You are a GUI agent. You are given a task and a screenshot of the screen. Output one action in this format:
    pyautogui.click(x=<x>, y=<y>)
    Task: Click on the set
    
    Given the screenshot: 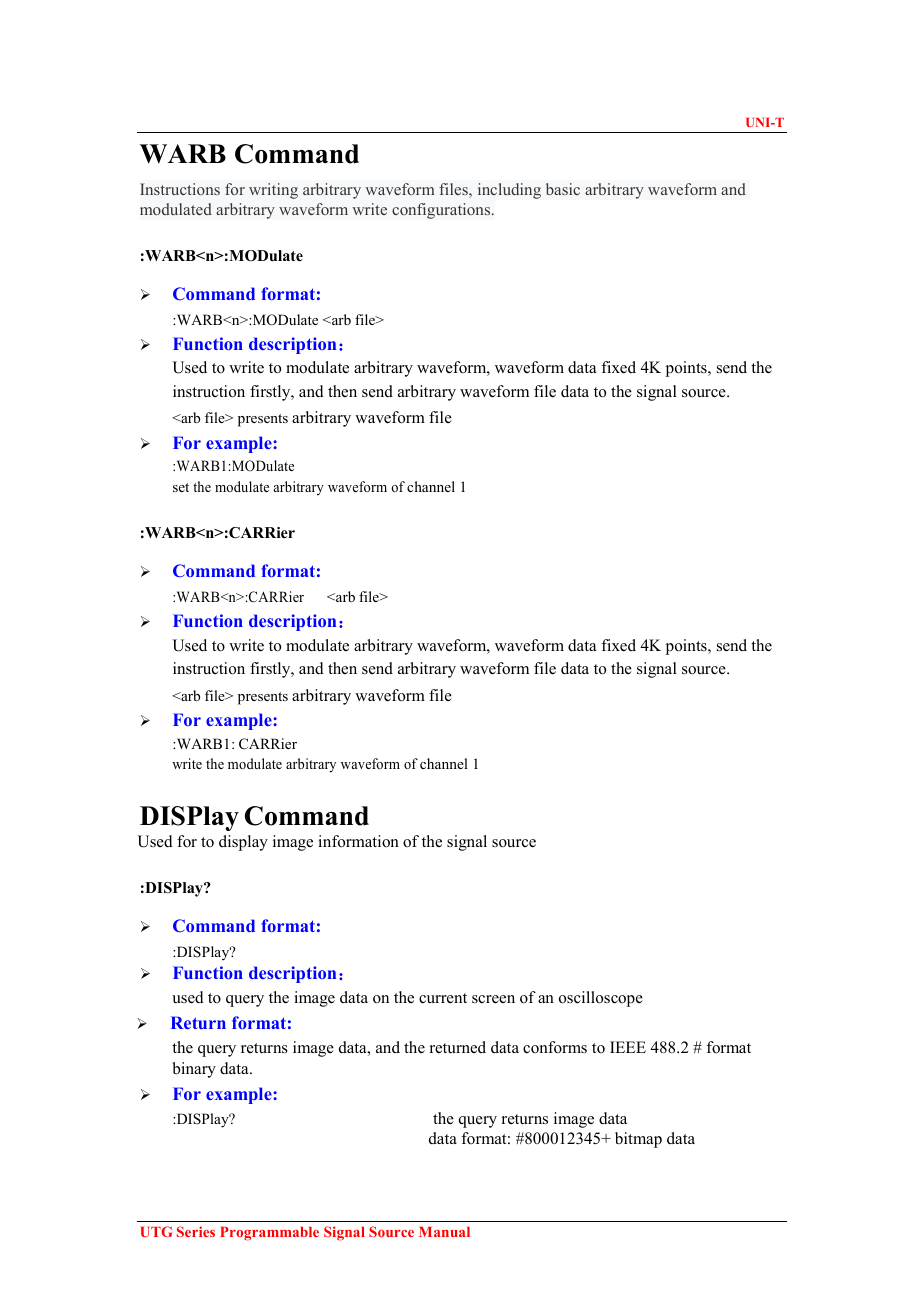 What is the action you would take?
    pyautogui.click(x=181, y=487)
